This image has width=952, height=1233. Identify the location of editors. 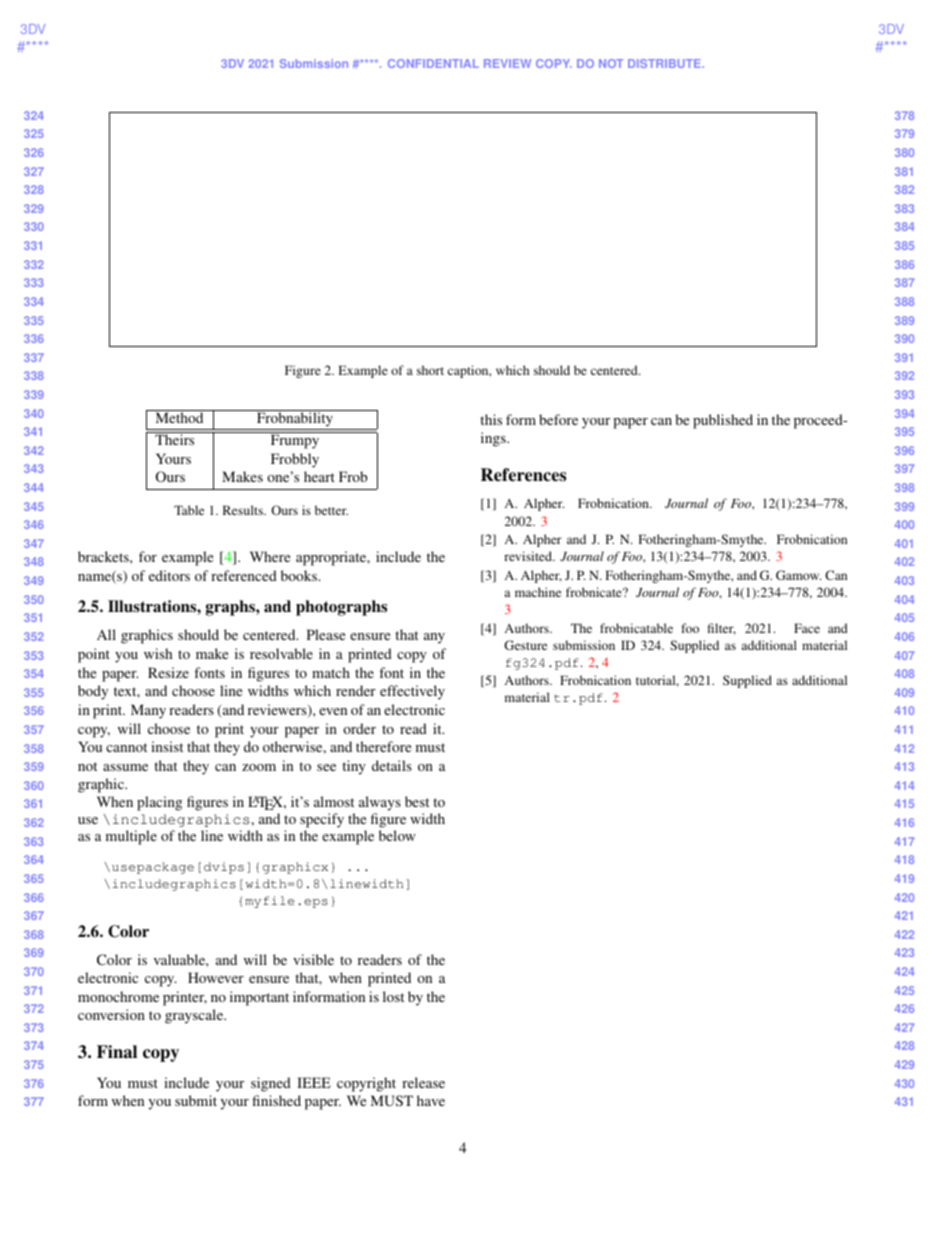
(169, 575).
